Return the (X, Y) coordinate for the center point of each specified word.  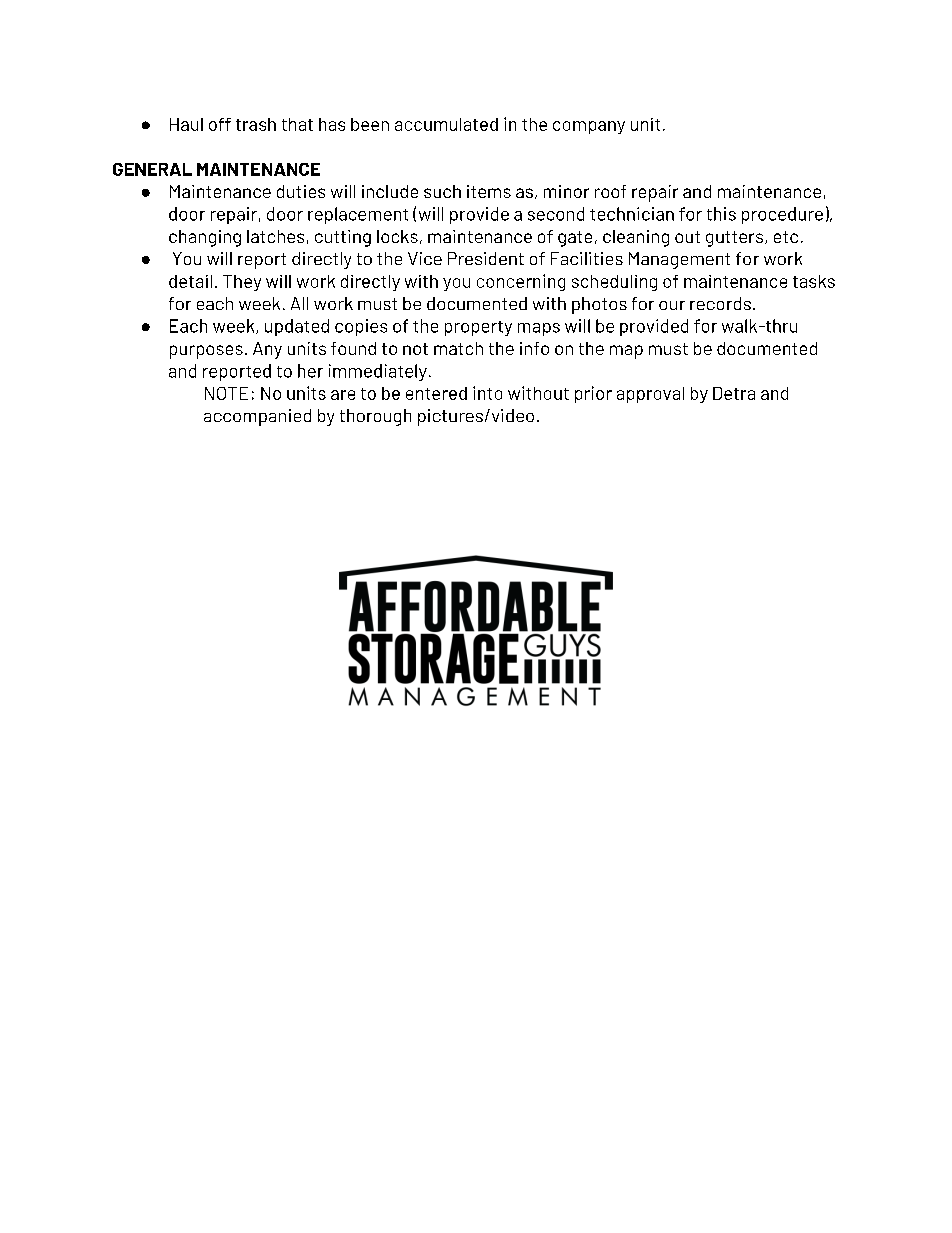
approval (650, 395)
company (589, 127)
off (220, 124)
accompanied (257, 417)
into (487, 393)
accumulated (446, 124)
